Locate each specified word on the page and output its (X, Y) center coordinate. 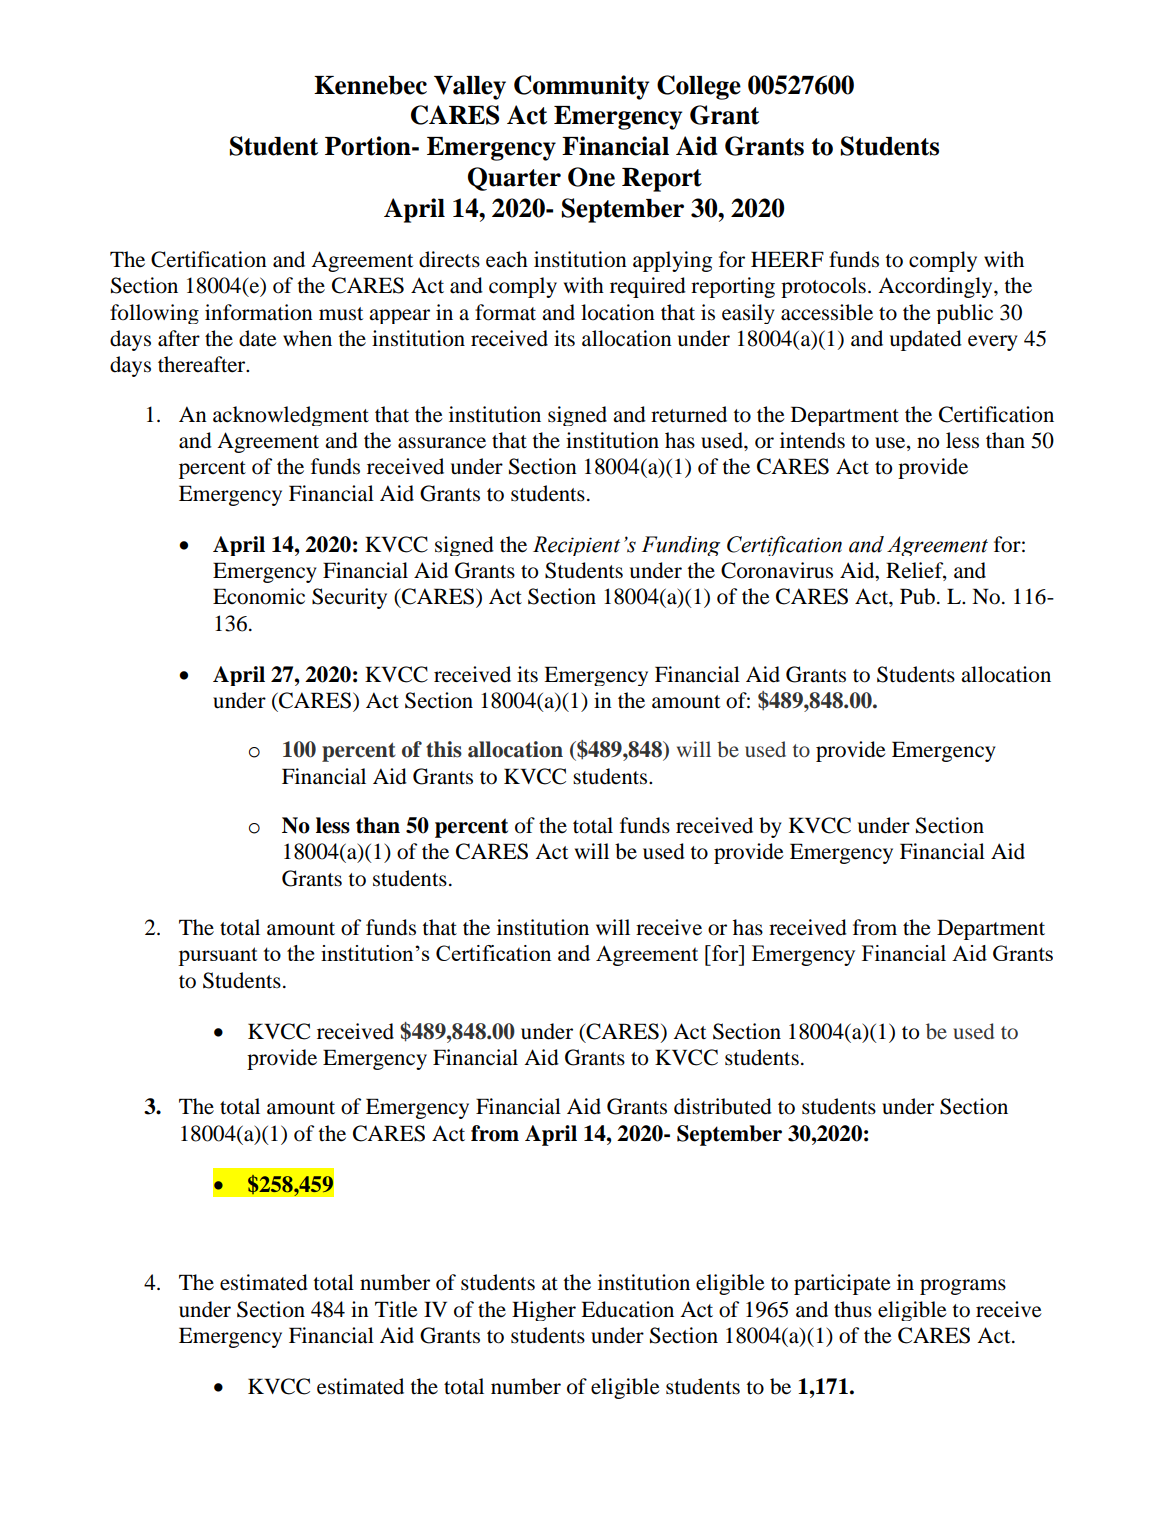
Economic (259, 596)
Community (581, 87)
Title (396, 1309)
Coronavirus (777, 570)
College (699, 87)
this (444, 749)
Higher (544, 1311)
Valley (470, 88)
